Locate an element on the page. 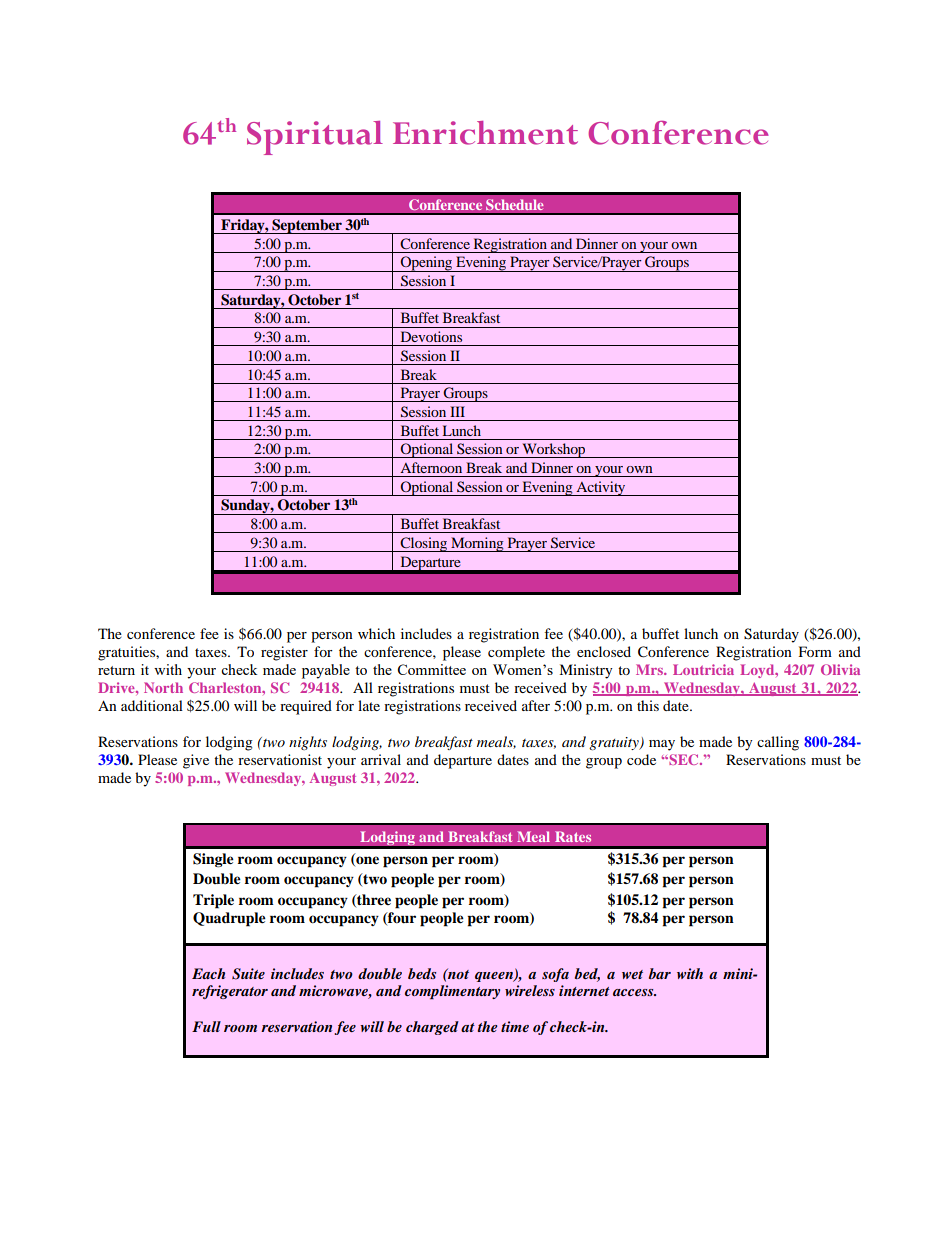  Enrichment is located at coordinates (485, 133).
